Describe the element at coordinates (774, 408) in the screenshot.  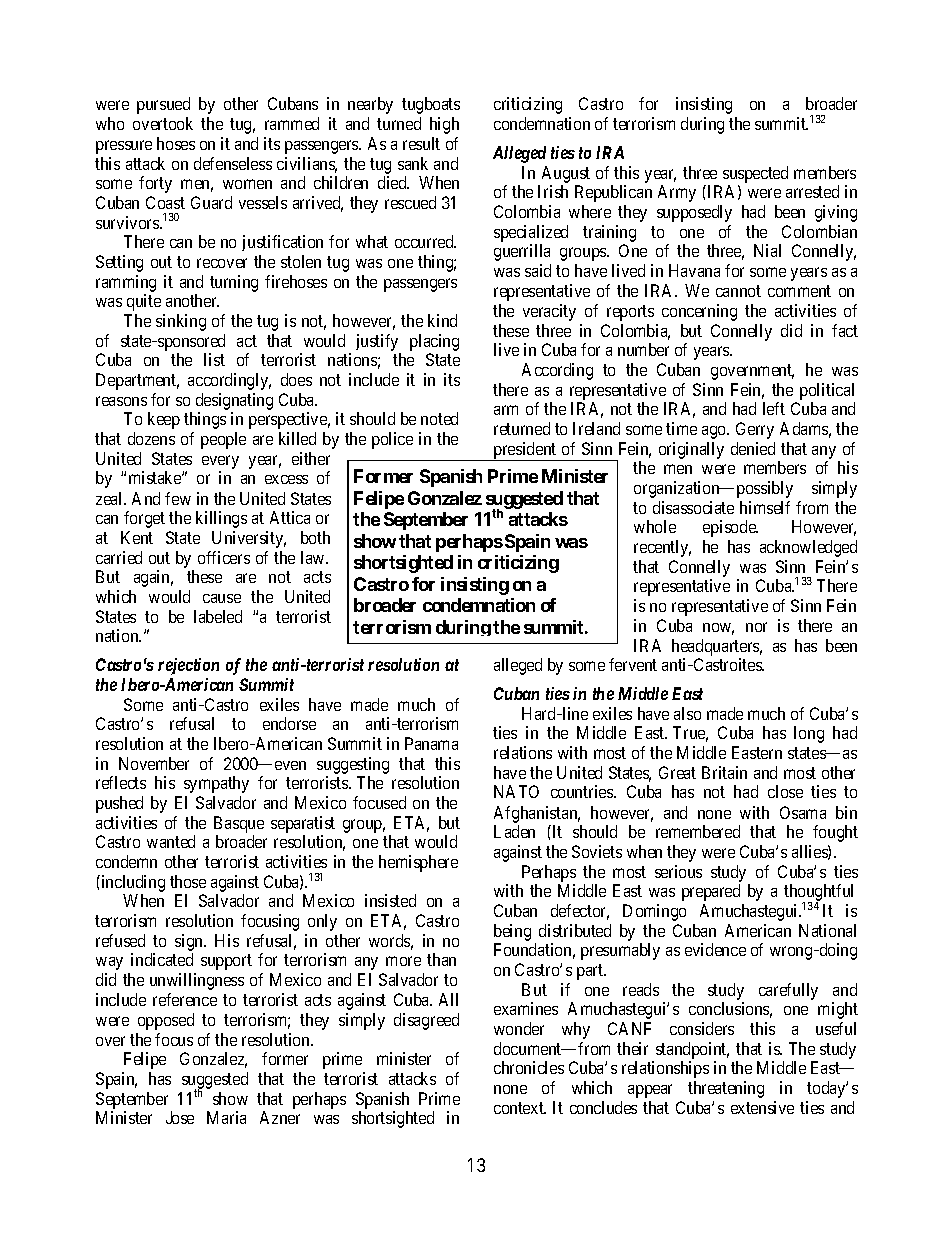
I see `left` at that location.
